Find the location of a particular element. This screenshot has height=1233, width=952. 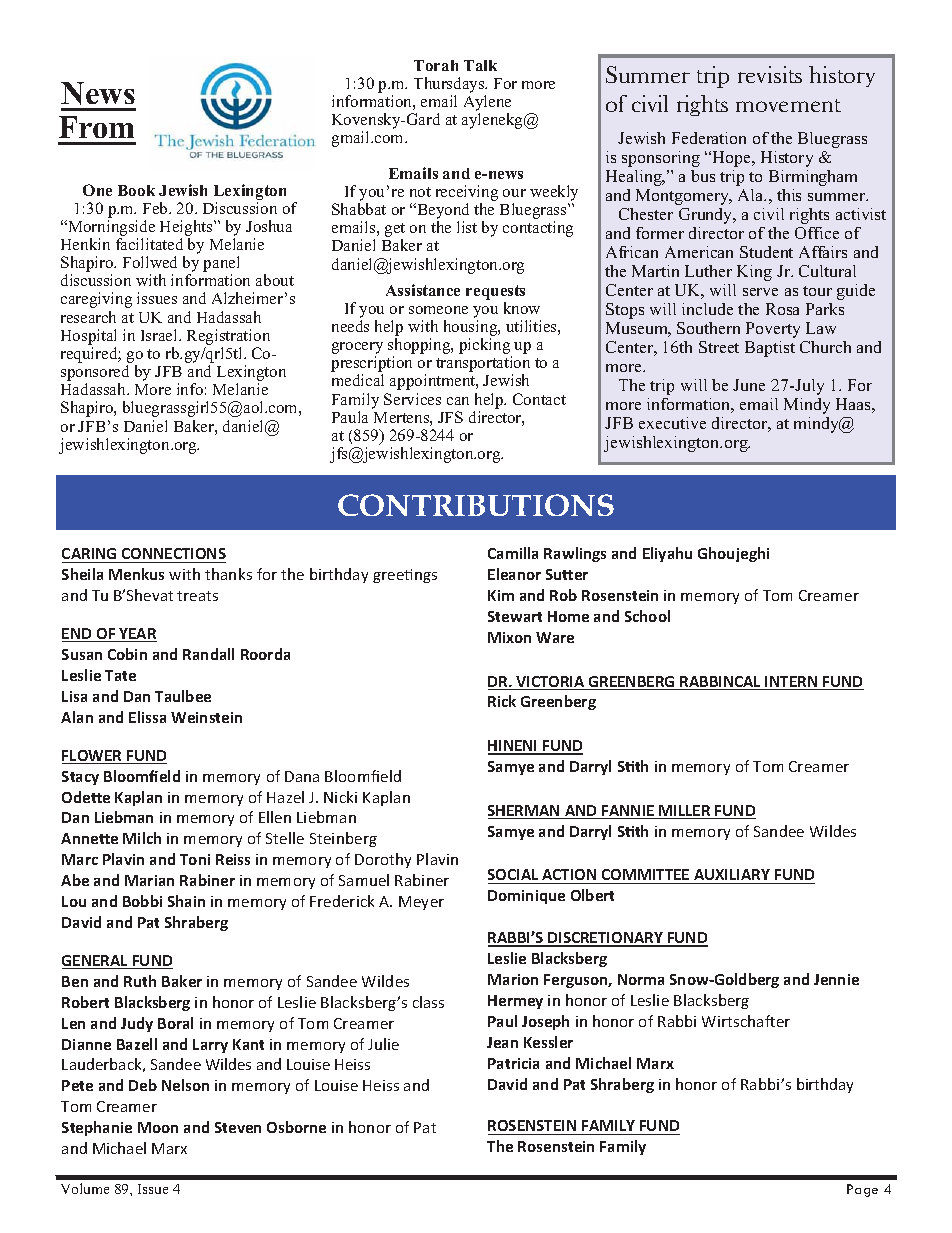

AUXILIARY is located at coordinates (732, 876).
